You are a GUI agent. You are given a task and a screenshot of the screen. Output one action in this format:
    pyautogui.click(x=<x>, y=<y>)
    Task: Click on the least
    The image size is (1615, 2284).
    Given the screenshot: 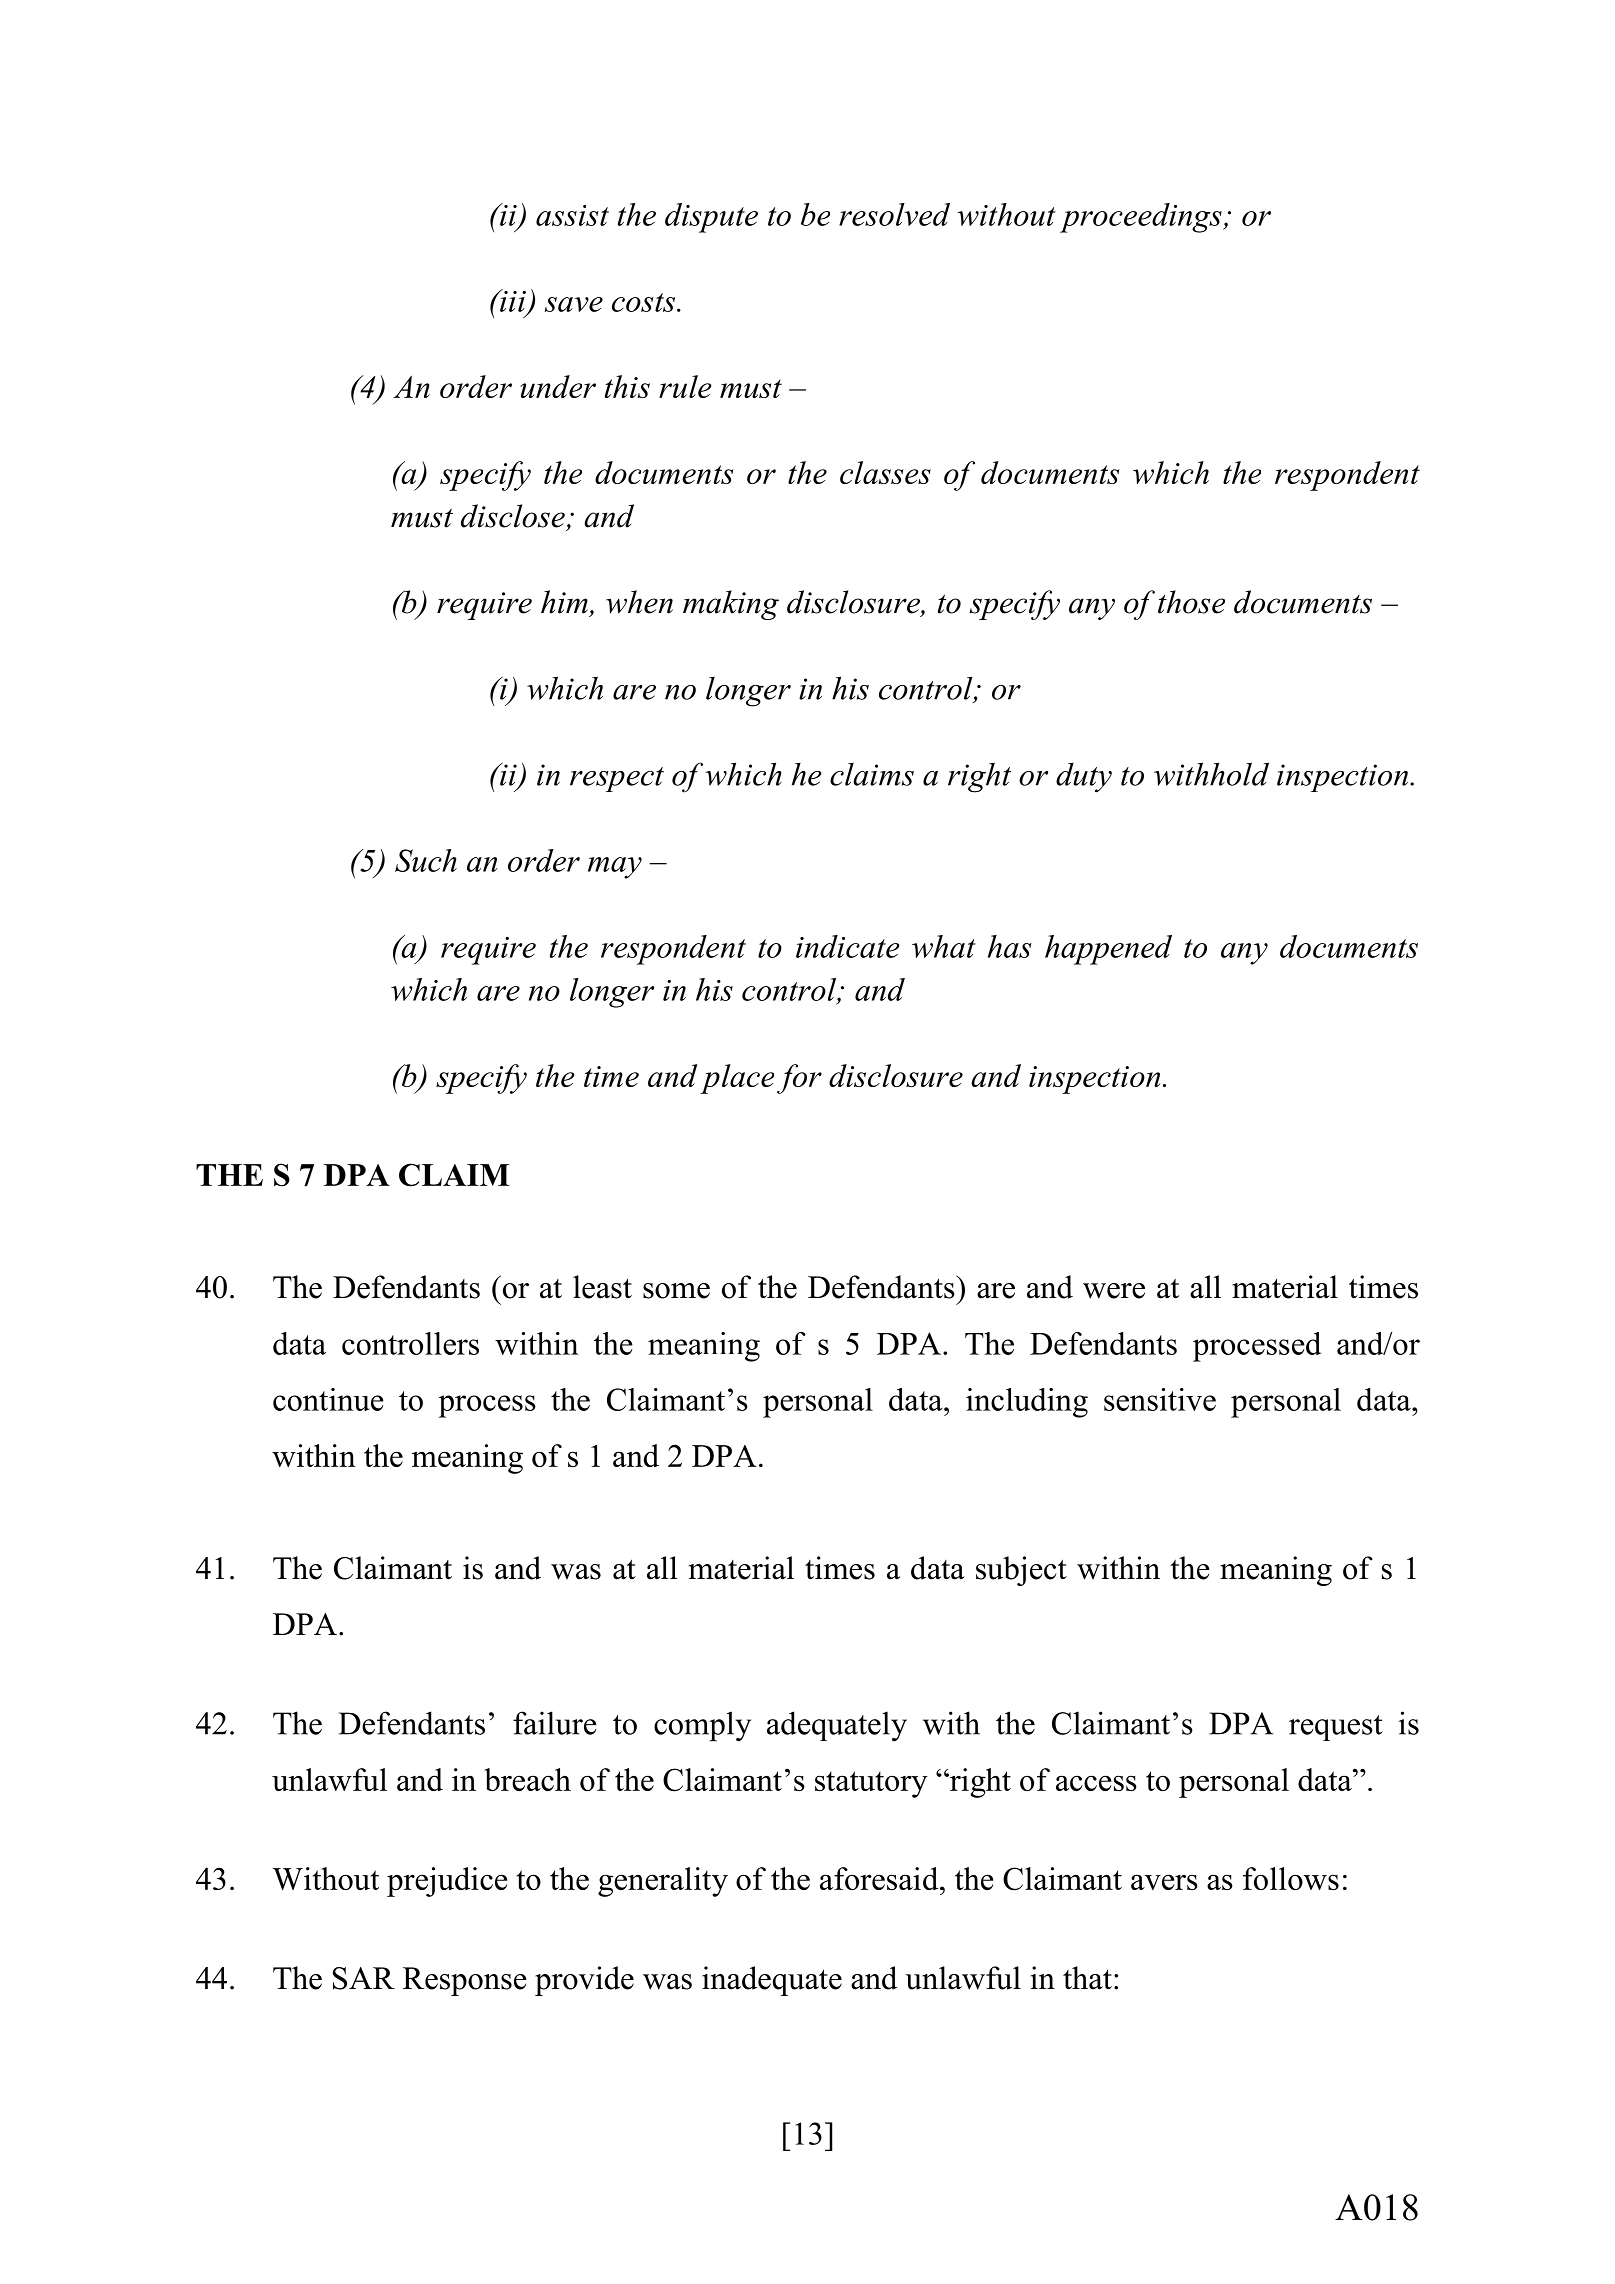 What is the action you would take?
    pyautogui.click(x=602, y=1287)
